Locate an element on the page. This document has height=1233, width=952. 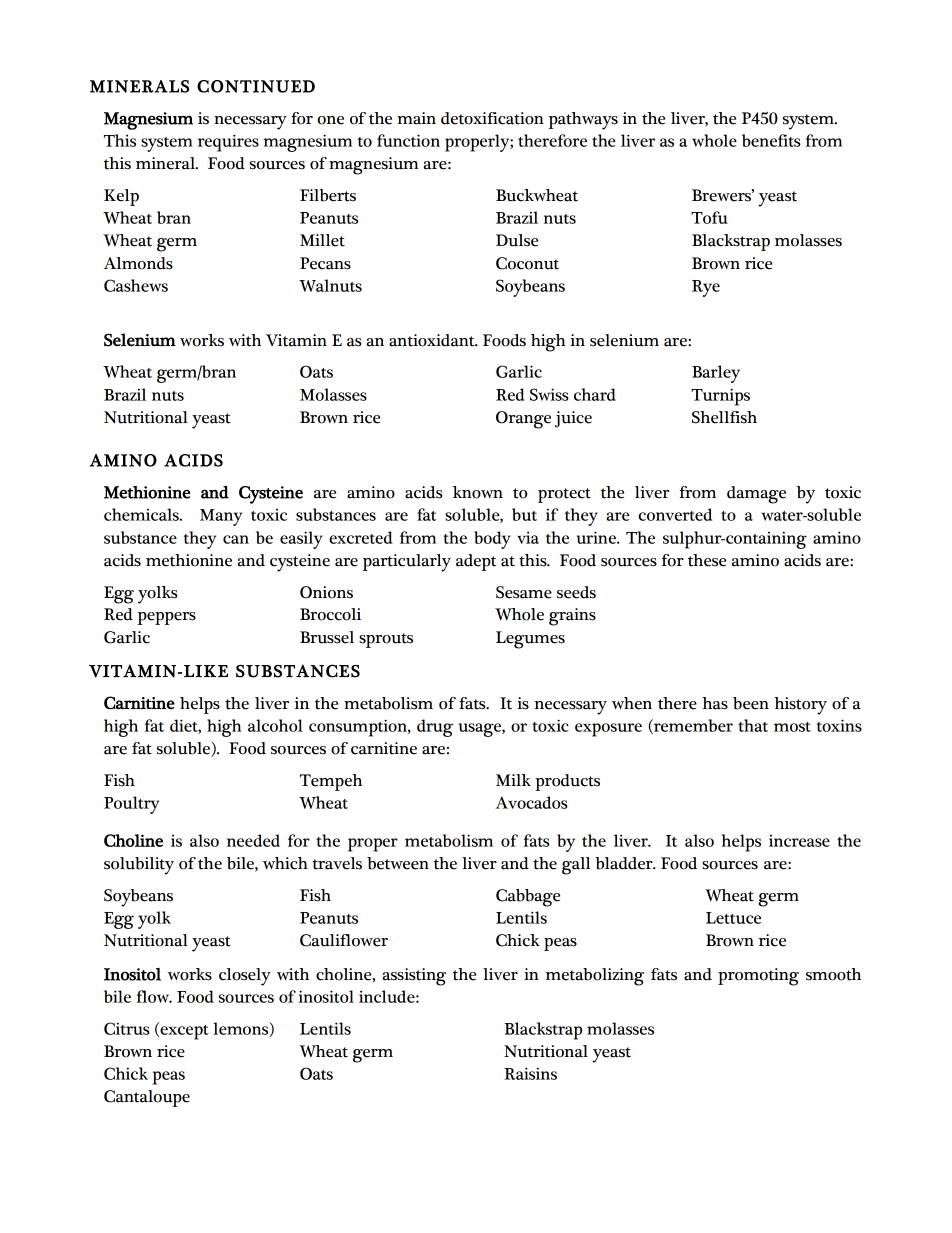
alcohol is located at coordinates (275, 725).
